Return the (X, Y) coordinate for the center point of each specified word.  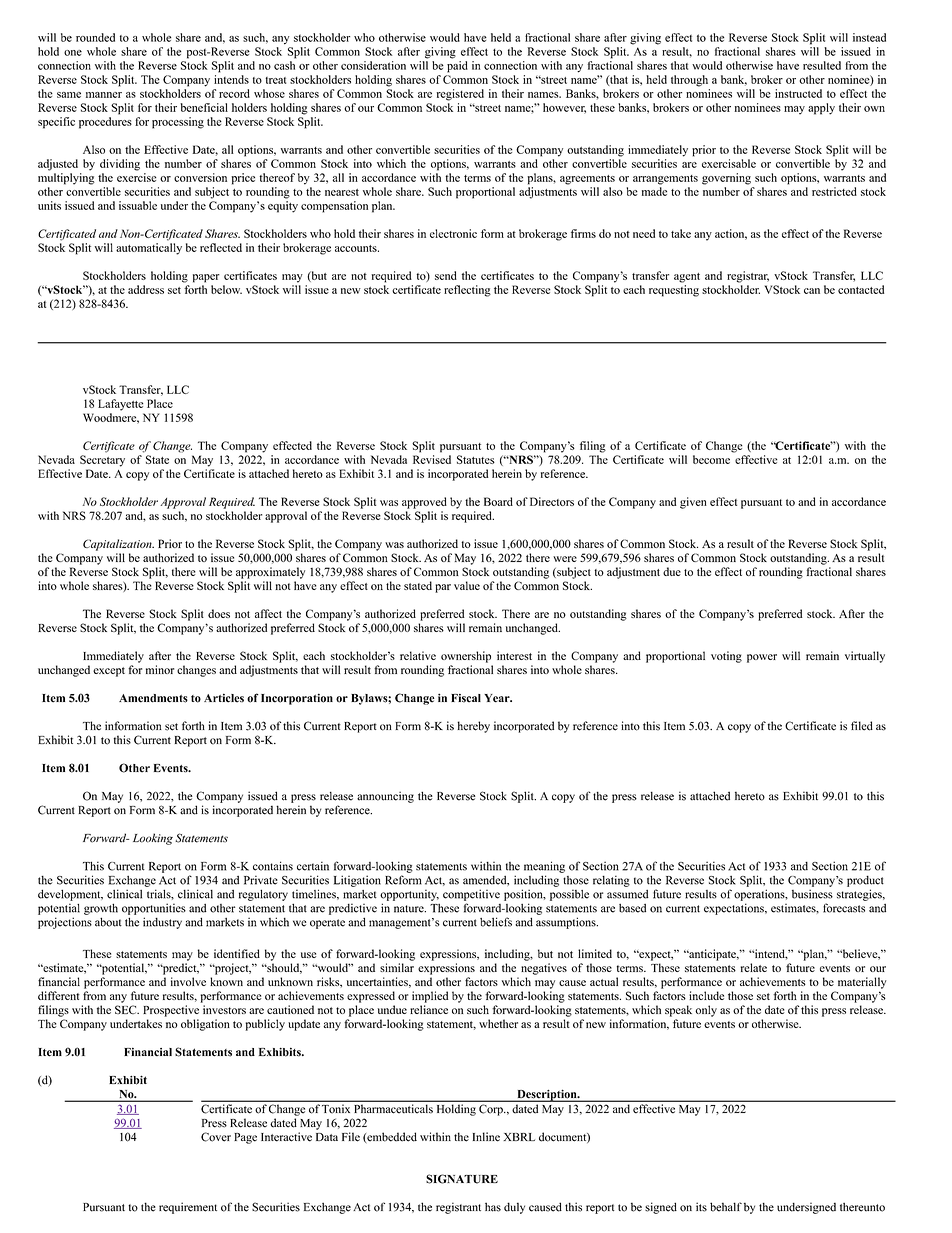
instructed (798, 93)
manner (104, 95)
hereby (474, 727)
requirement (188, 1208)
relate (754, 967)
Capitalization (118, 545)
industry (162, 923)
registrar (748, 277)
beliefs (496, 922)
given (693, 503)
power (762, 658)
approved (424, 503)
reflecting (467, 291)
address (146, 289)
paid (457, 67)
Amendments (153, 698)
